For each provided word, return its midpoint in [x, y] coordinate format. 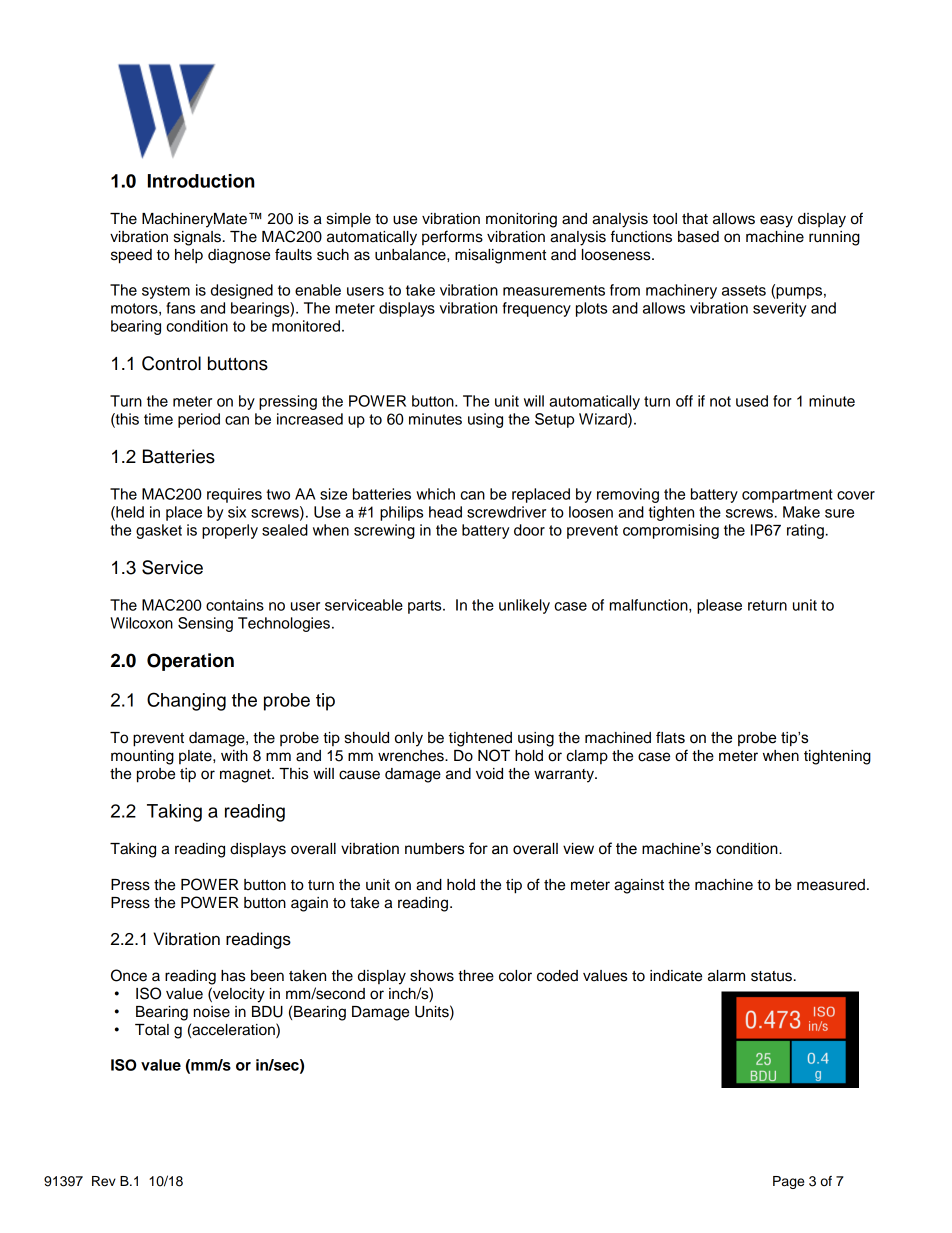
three [476, 976]
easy [776, 221]
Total [152, 1030]
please [719, 606]
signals [197, 238]
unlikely [524, 606]
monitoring [521, 220]
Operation [190, 662]
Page [788, 1182]
